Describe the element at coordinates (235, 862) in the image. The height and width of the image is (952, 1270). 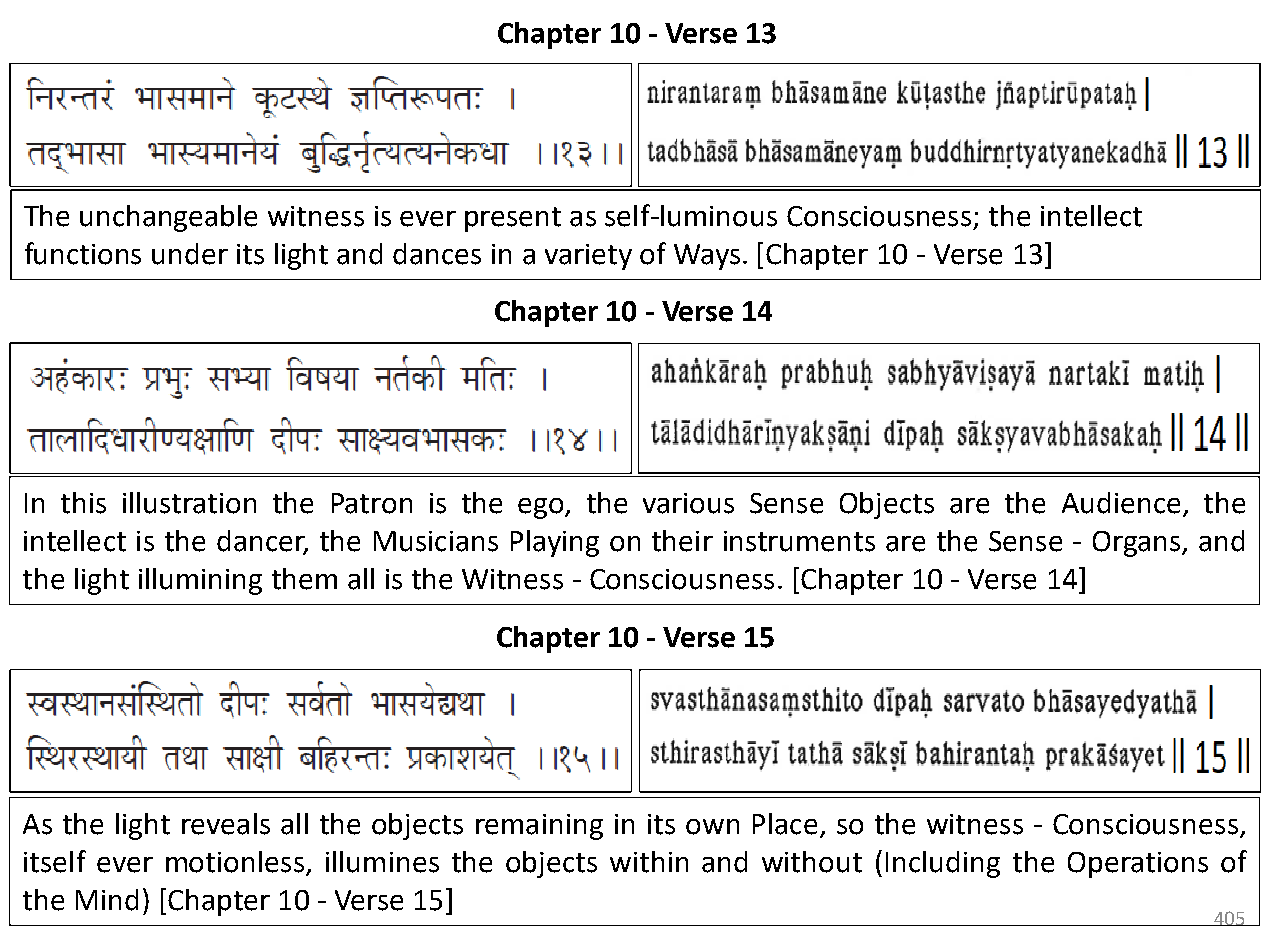
I see `motionless` at that location.
